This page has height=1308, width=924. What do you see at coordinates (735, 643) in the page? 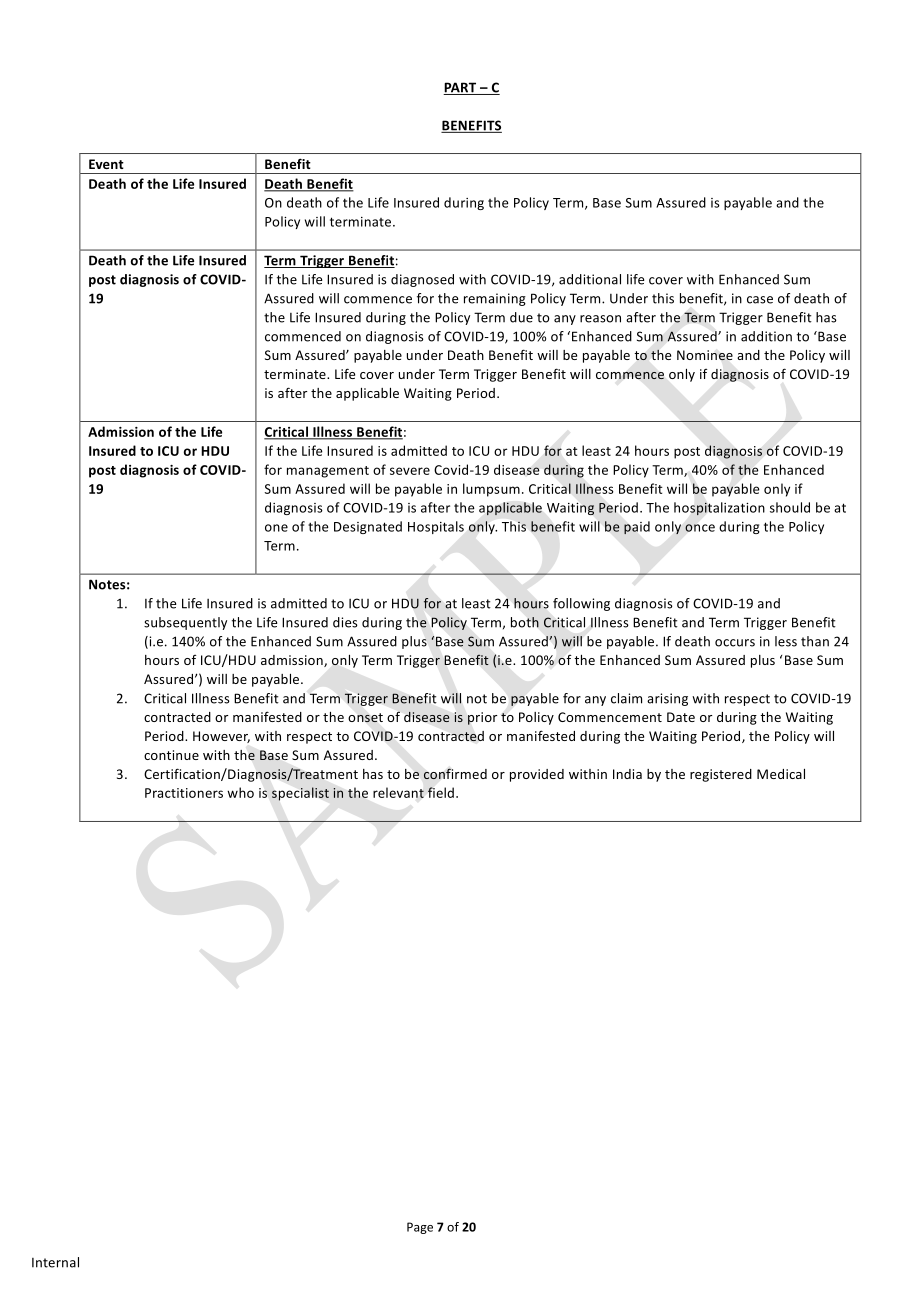
I see `occurs` at bounding box center [735, 643].
